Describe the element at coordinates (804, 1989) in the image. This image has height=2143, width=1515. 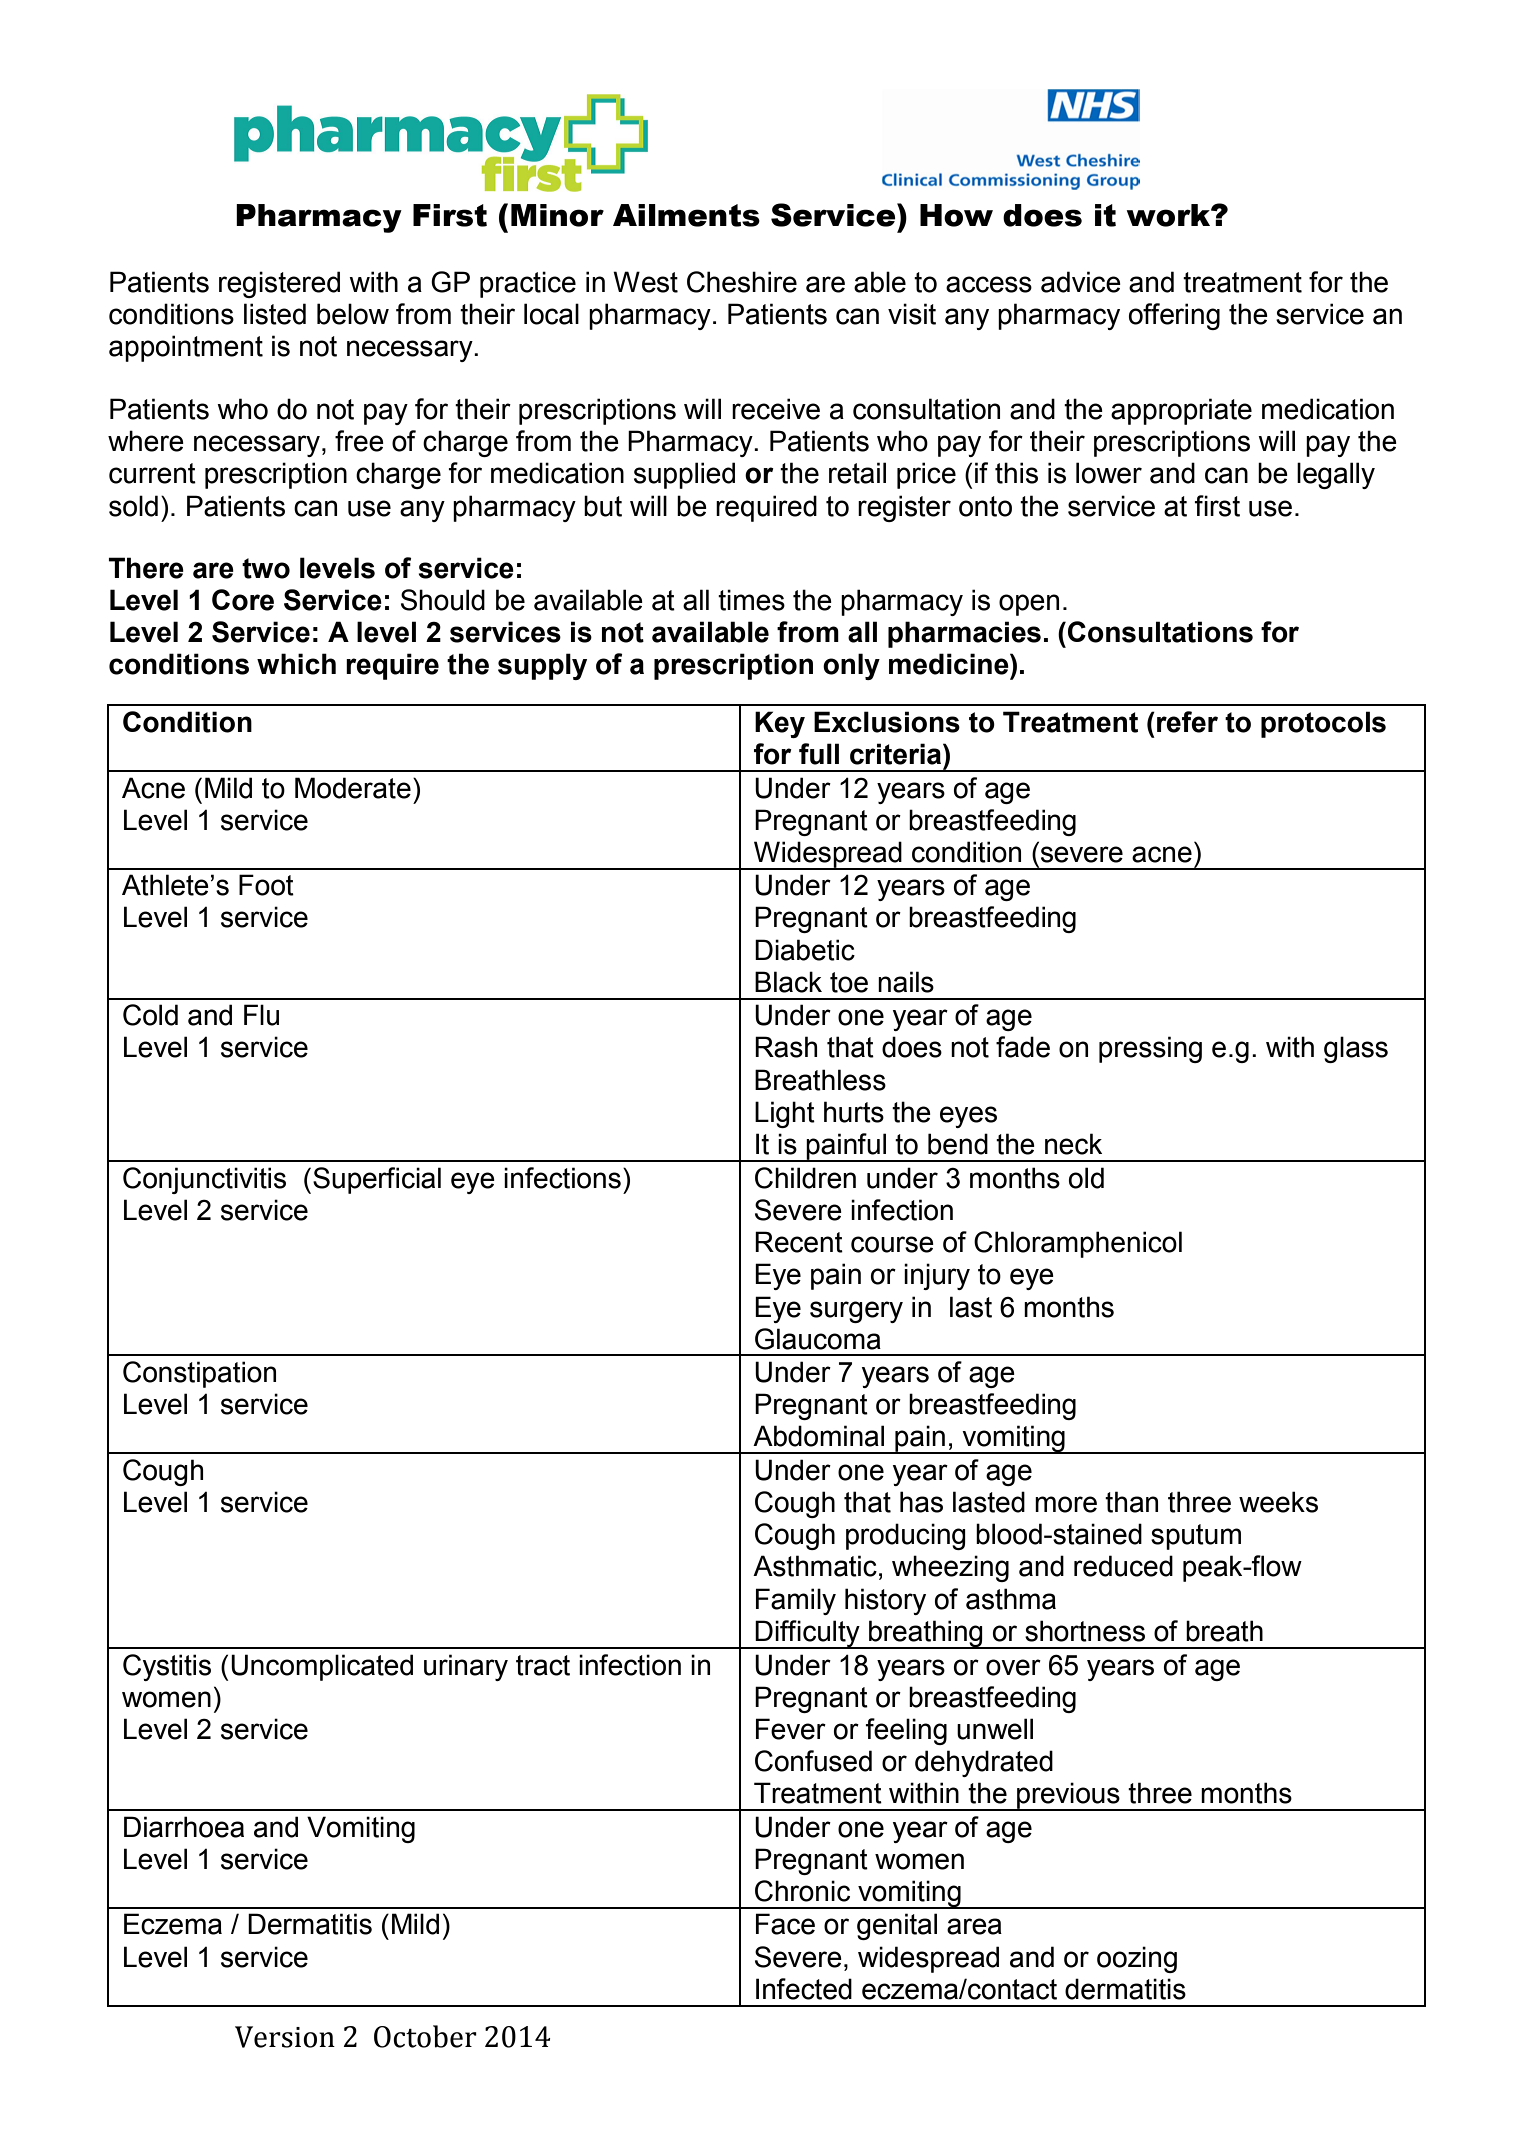
I see `Infected` at that location.
